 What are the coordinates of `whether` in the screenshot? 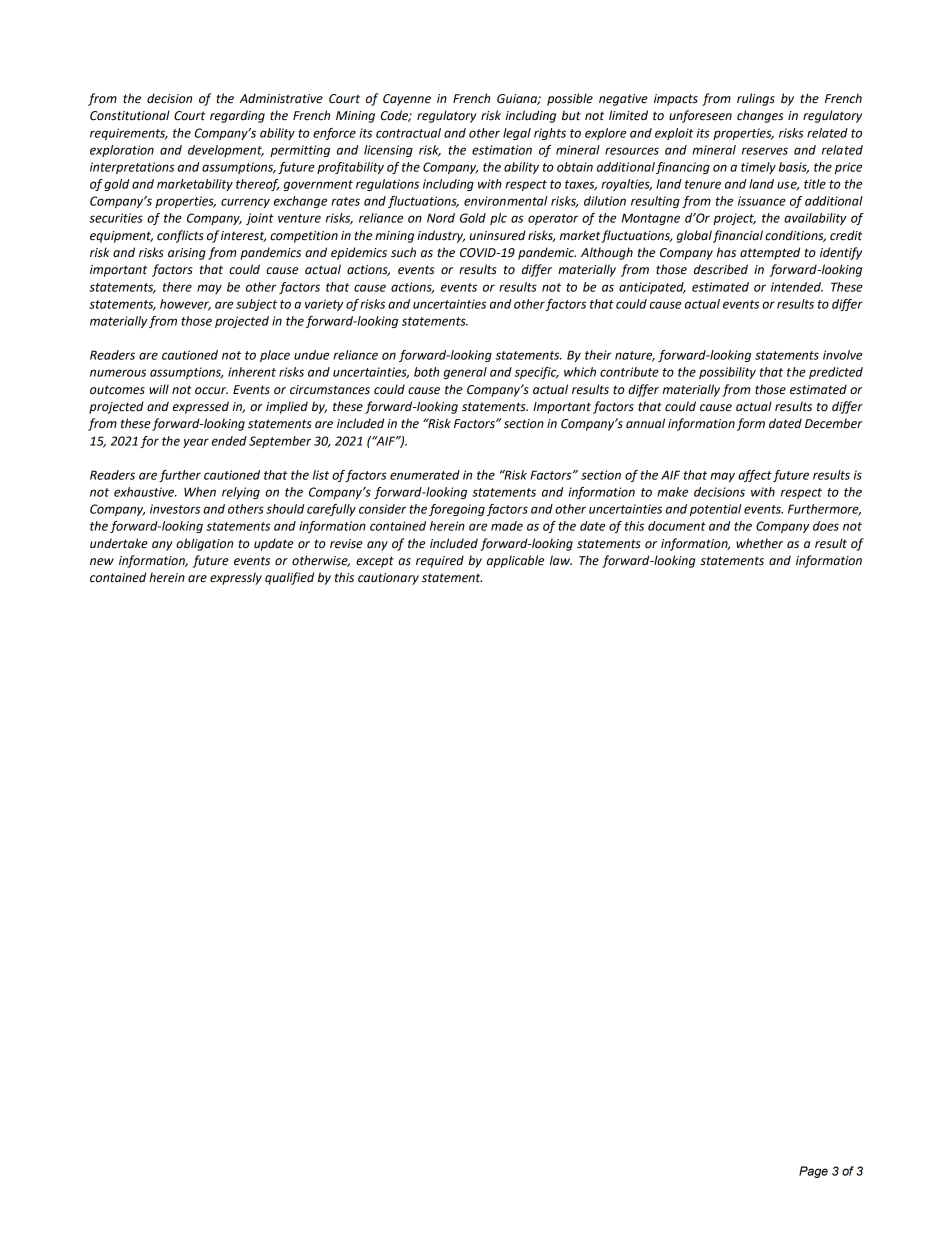 It's located at (759, 543).
